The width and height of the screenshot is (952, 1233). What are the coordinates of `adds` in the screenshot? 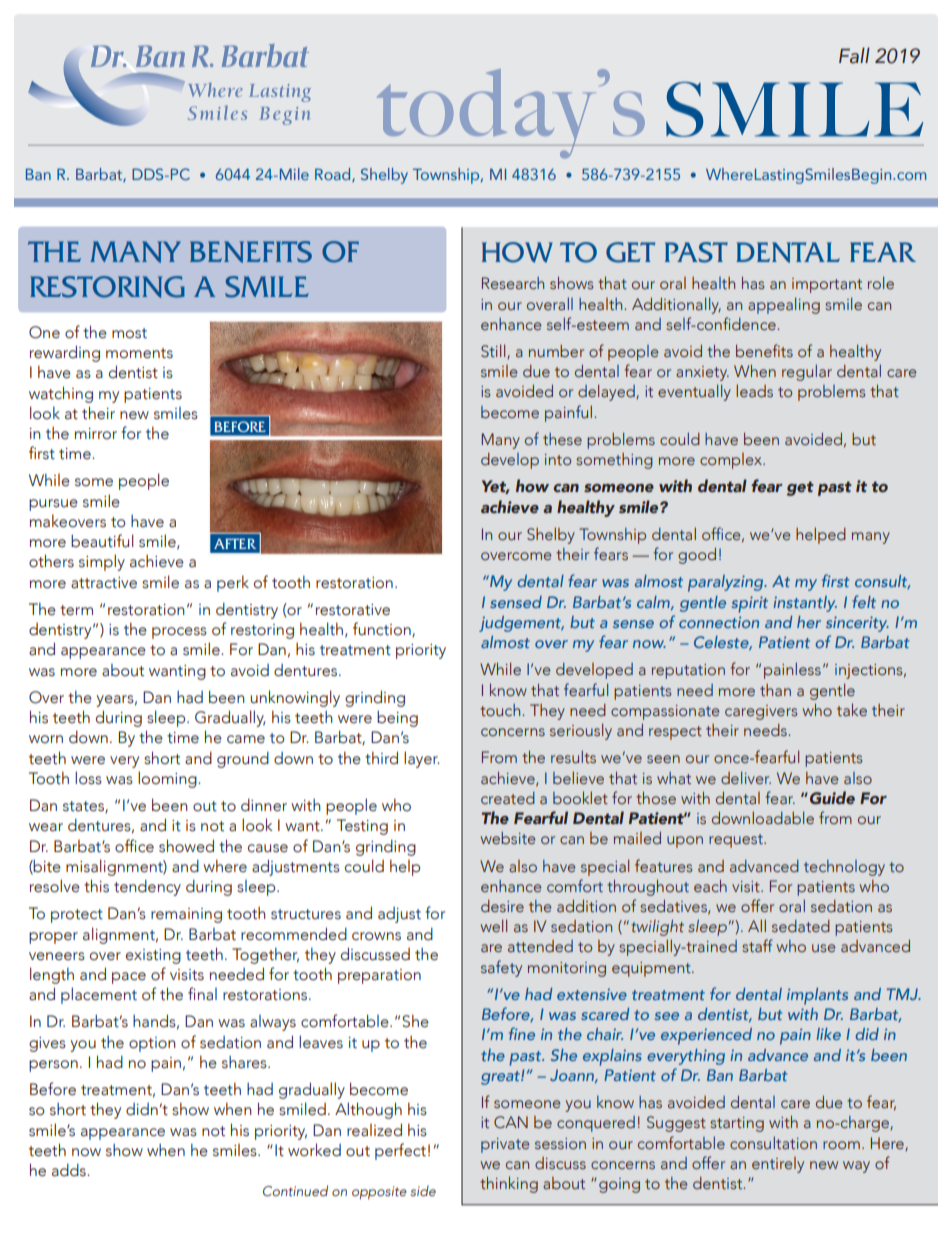 It's located at (70, 1170).
